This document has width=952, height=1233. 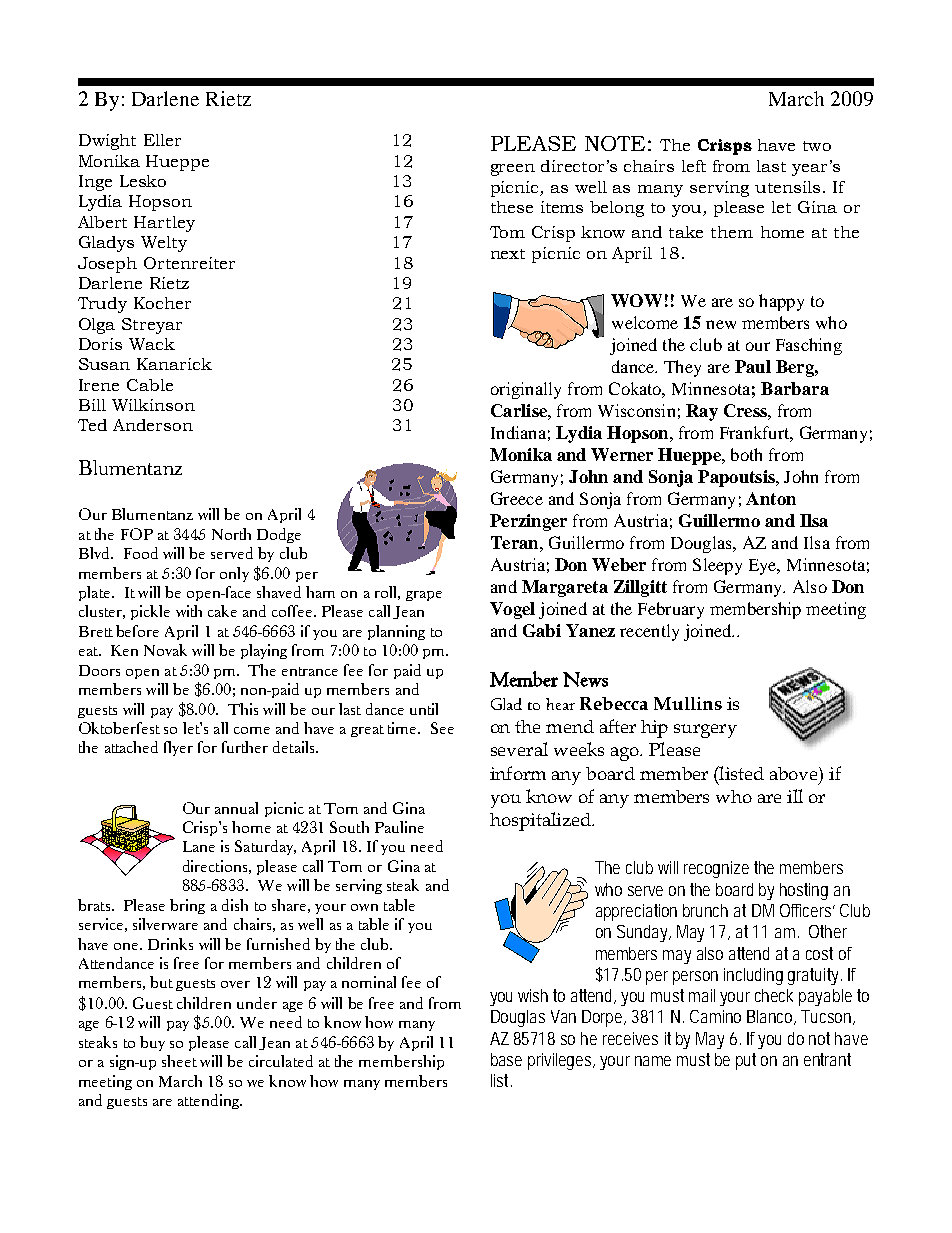 I want to click on buy, so click(x=152, y=1043).
